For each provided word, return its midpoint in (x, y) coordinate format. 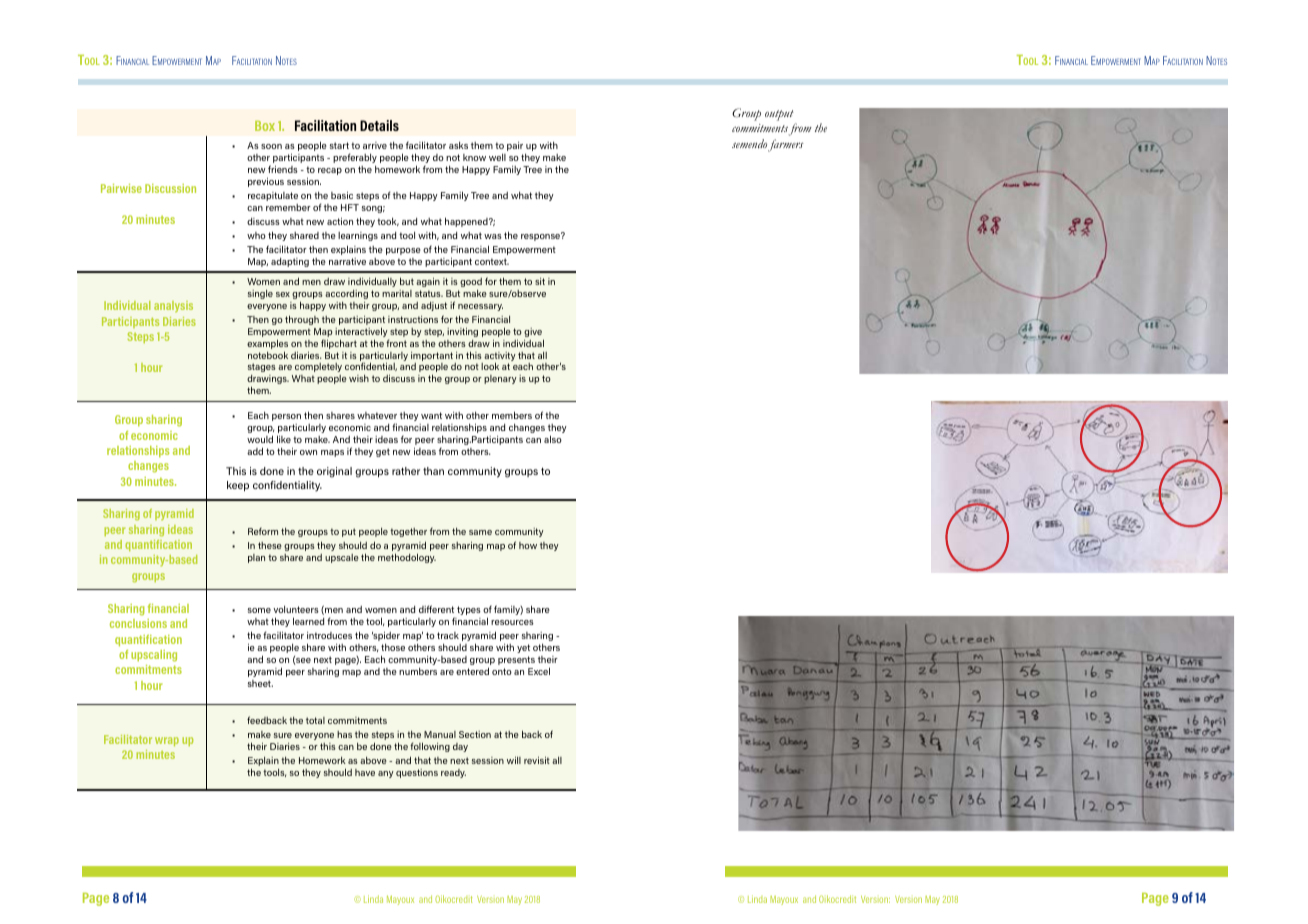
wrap (167, 741)
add (255, 451)
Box (265, 126)
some (259, 610)
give (534, 334)
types (469, 610)
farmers (786, 145)
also (553, 439)
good (471, 282)
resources (512, 622)
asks (458, 145)
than (433, 471)
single (260, 294)
